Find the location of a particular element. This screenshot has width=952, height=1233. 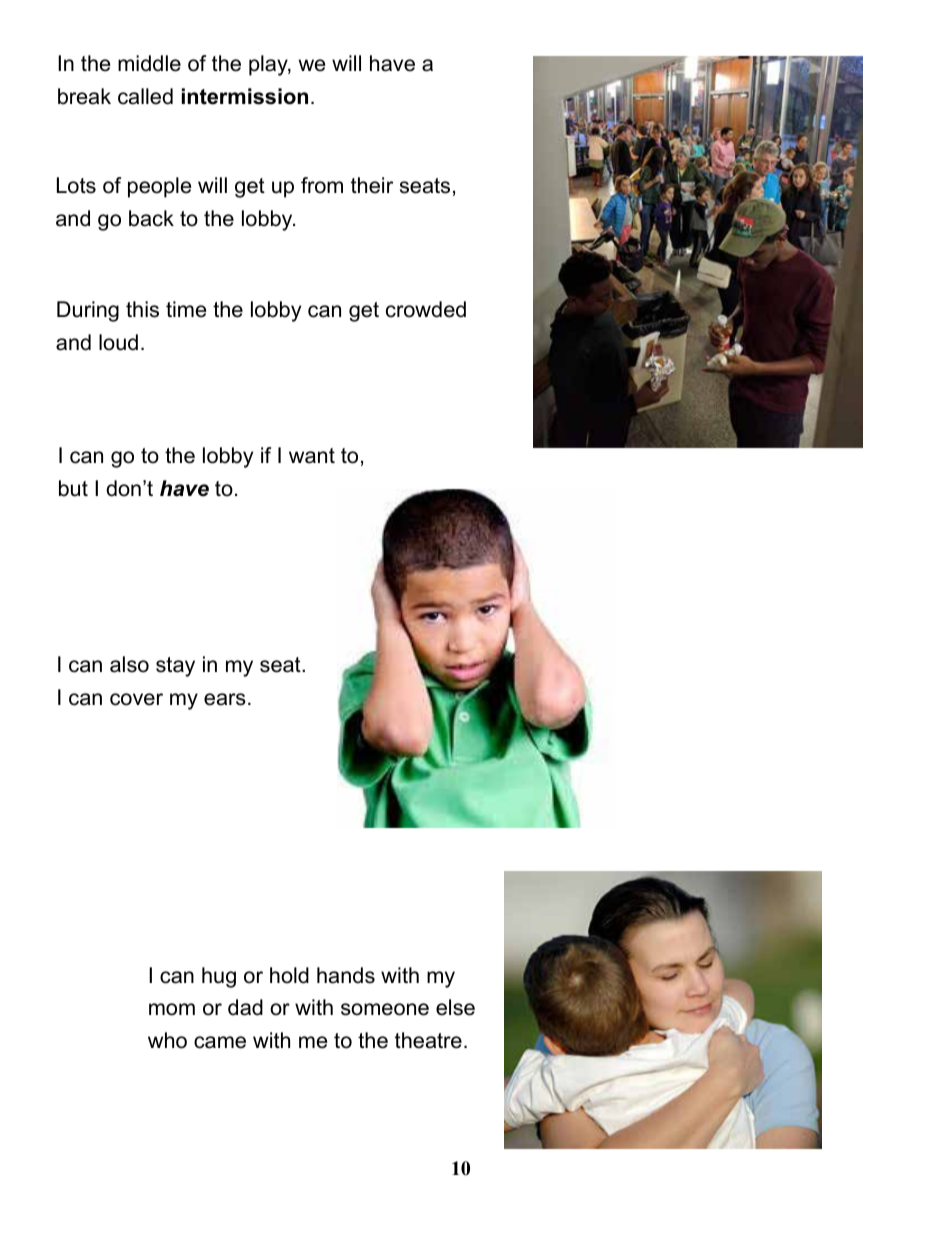

crowded is located at coordinates (426, 309).
